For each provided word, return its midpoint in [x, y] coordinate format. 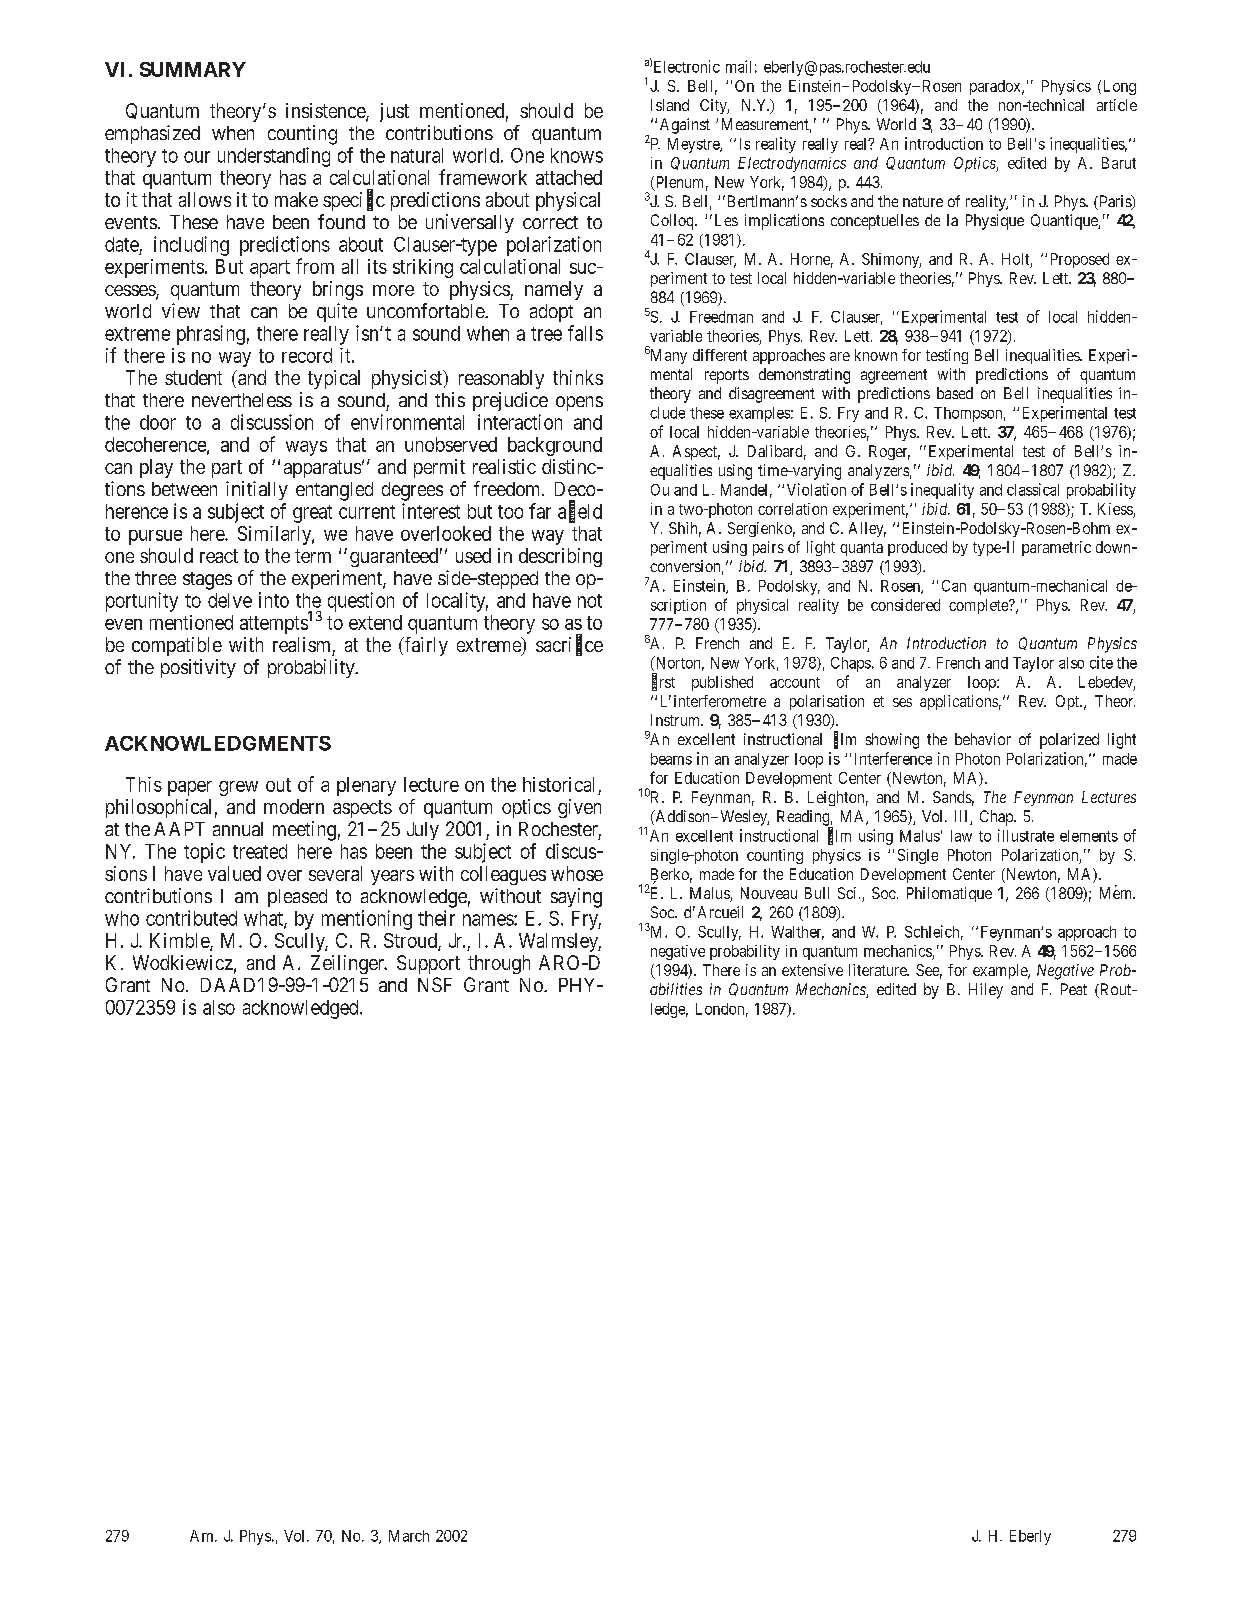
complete [979, 606]
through [499, 964]
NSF [435, 984]
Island [670, 105]
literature [878, 970]
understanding [274, 157]
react [219, 556]
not [590, 601]
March [409, 1536]
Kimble [180, 941]
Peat [1074, 989]
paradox [996, 87]
